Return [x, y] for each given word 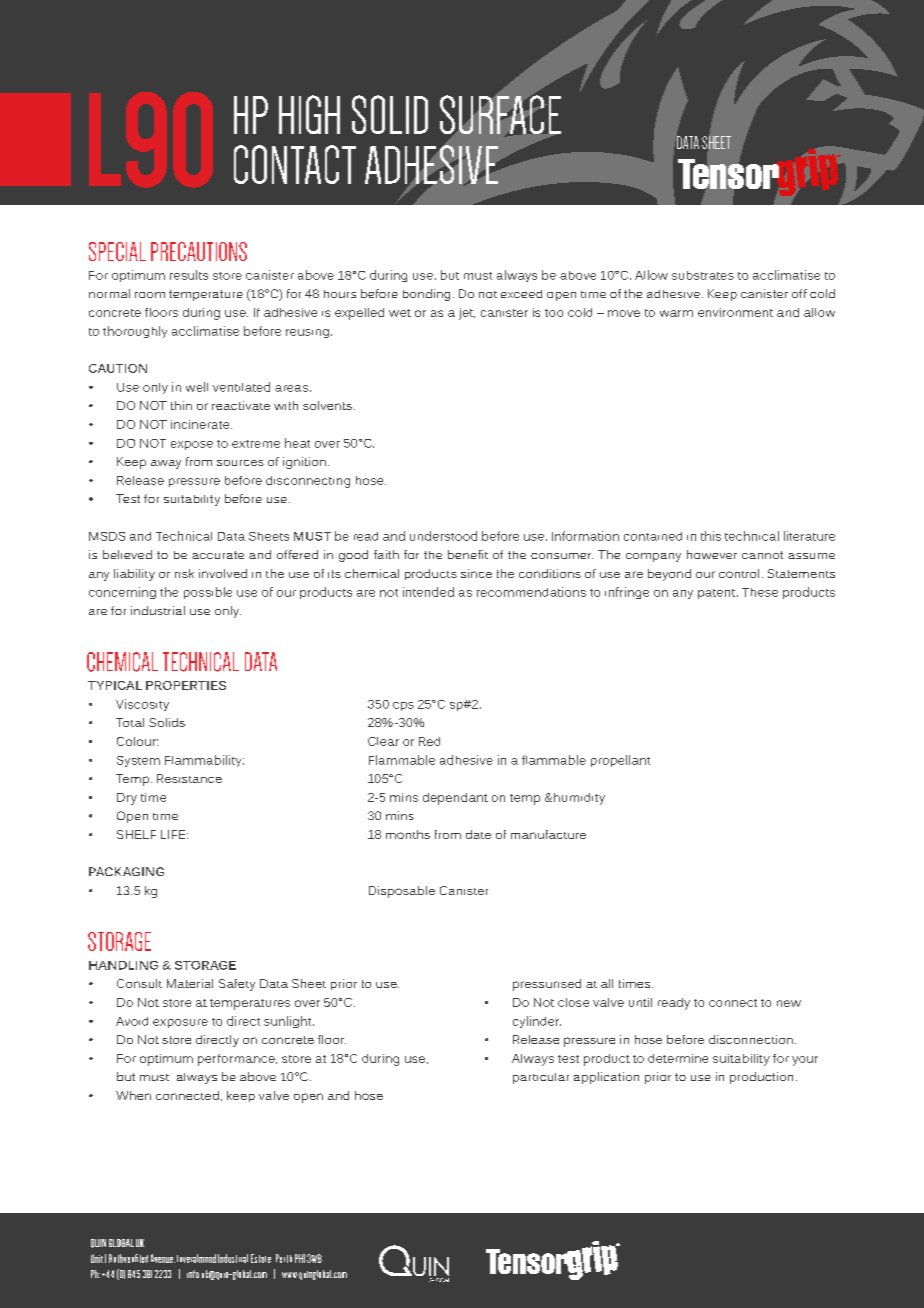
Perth [284, 1258]
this [711, 536]
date [478, 834]
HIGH [309, 114]
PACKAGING [126, 871]
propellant [620, 761]
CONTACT [295, 164]
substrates [703, 275]
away [166, 464]
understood [443, 536]
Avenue [163, 1258]
